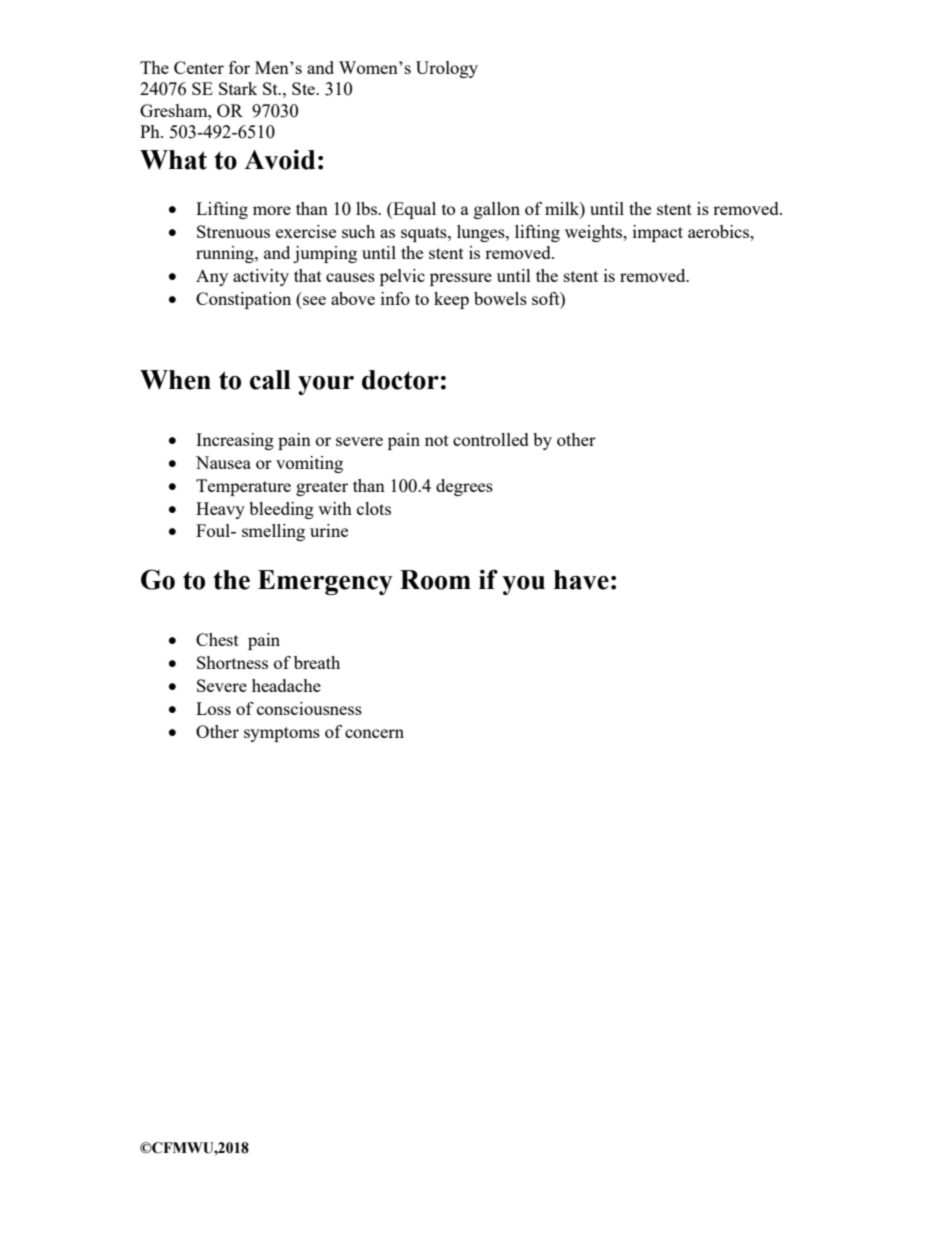  Describe the element at coordinates (447, 69) in the screenshot. I see `Urology` at that location.
